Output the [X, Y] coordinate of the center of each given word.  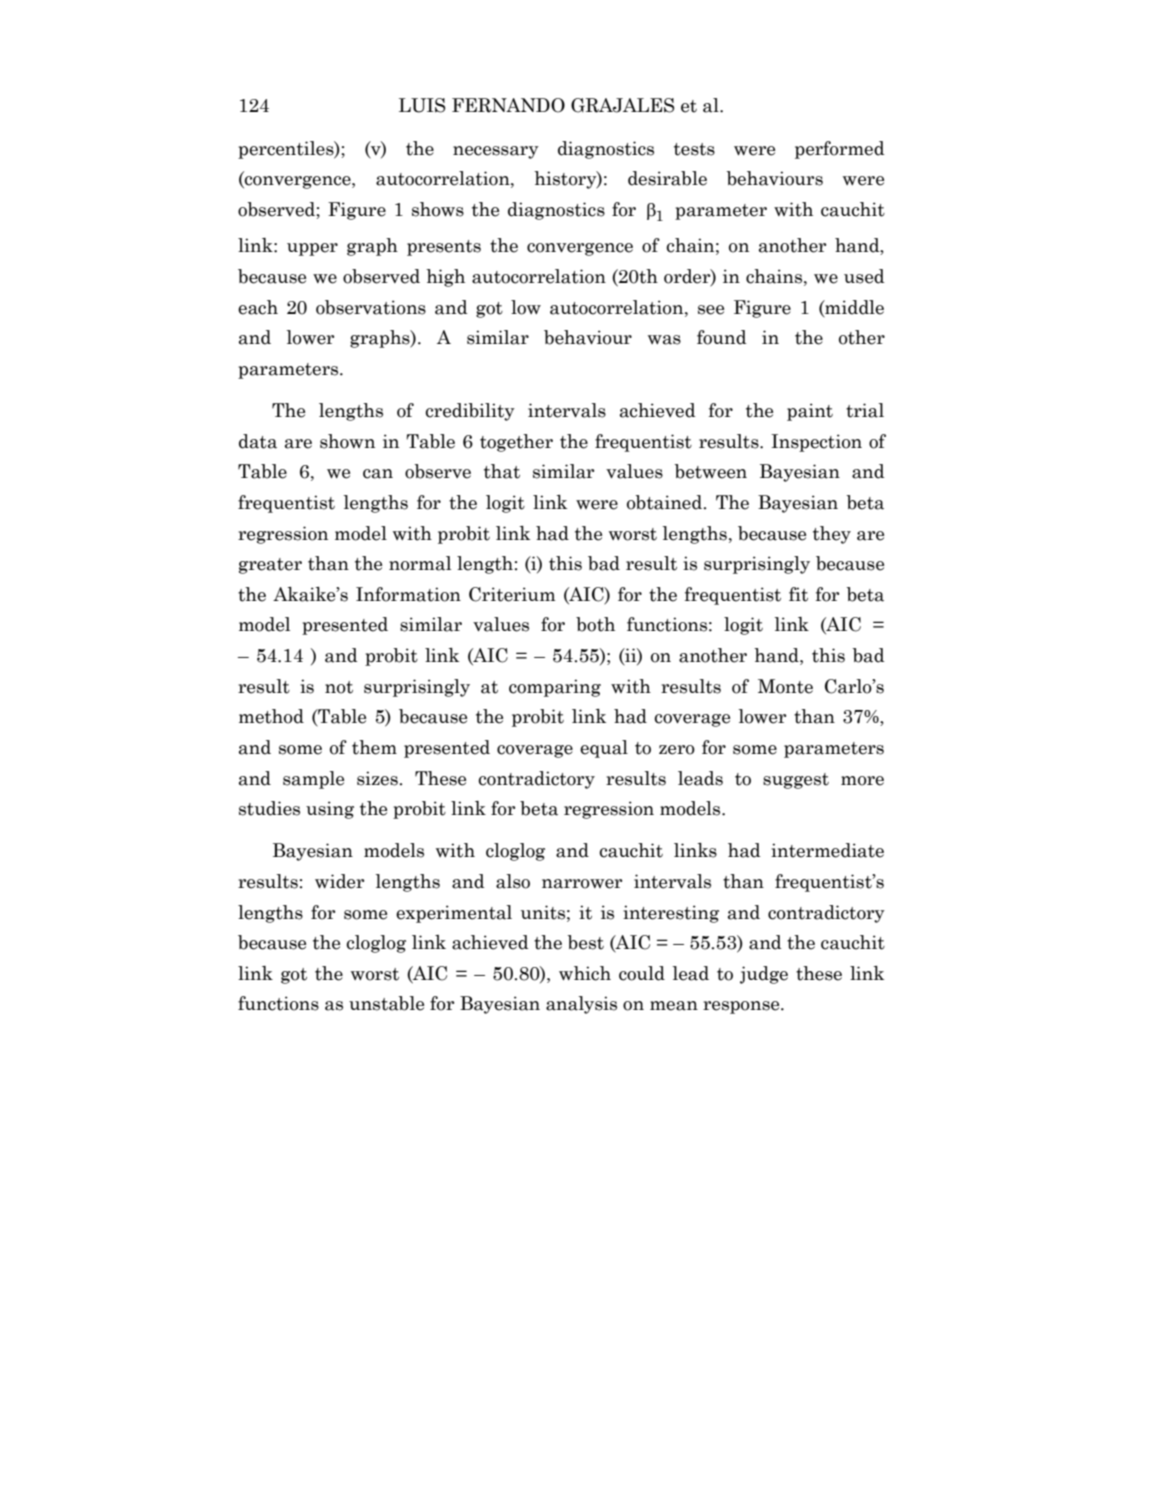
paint [810, 412]
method [271, 716]
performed [840, 150]
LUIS [422, 105]
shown [347, 441]
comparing [555, 688]
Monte [785, 686]
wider [339, 881]
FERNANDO [508, 105]
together [516, 443]
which [585, 973]
